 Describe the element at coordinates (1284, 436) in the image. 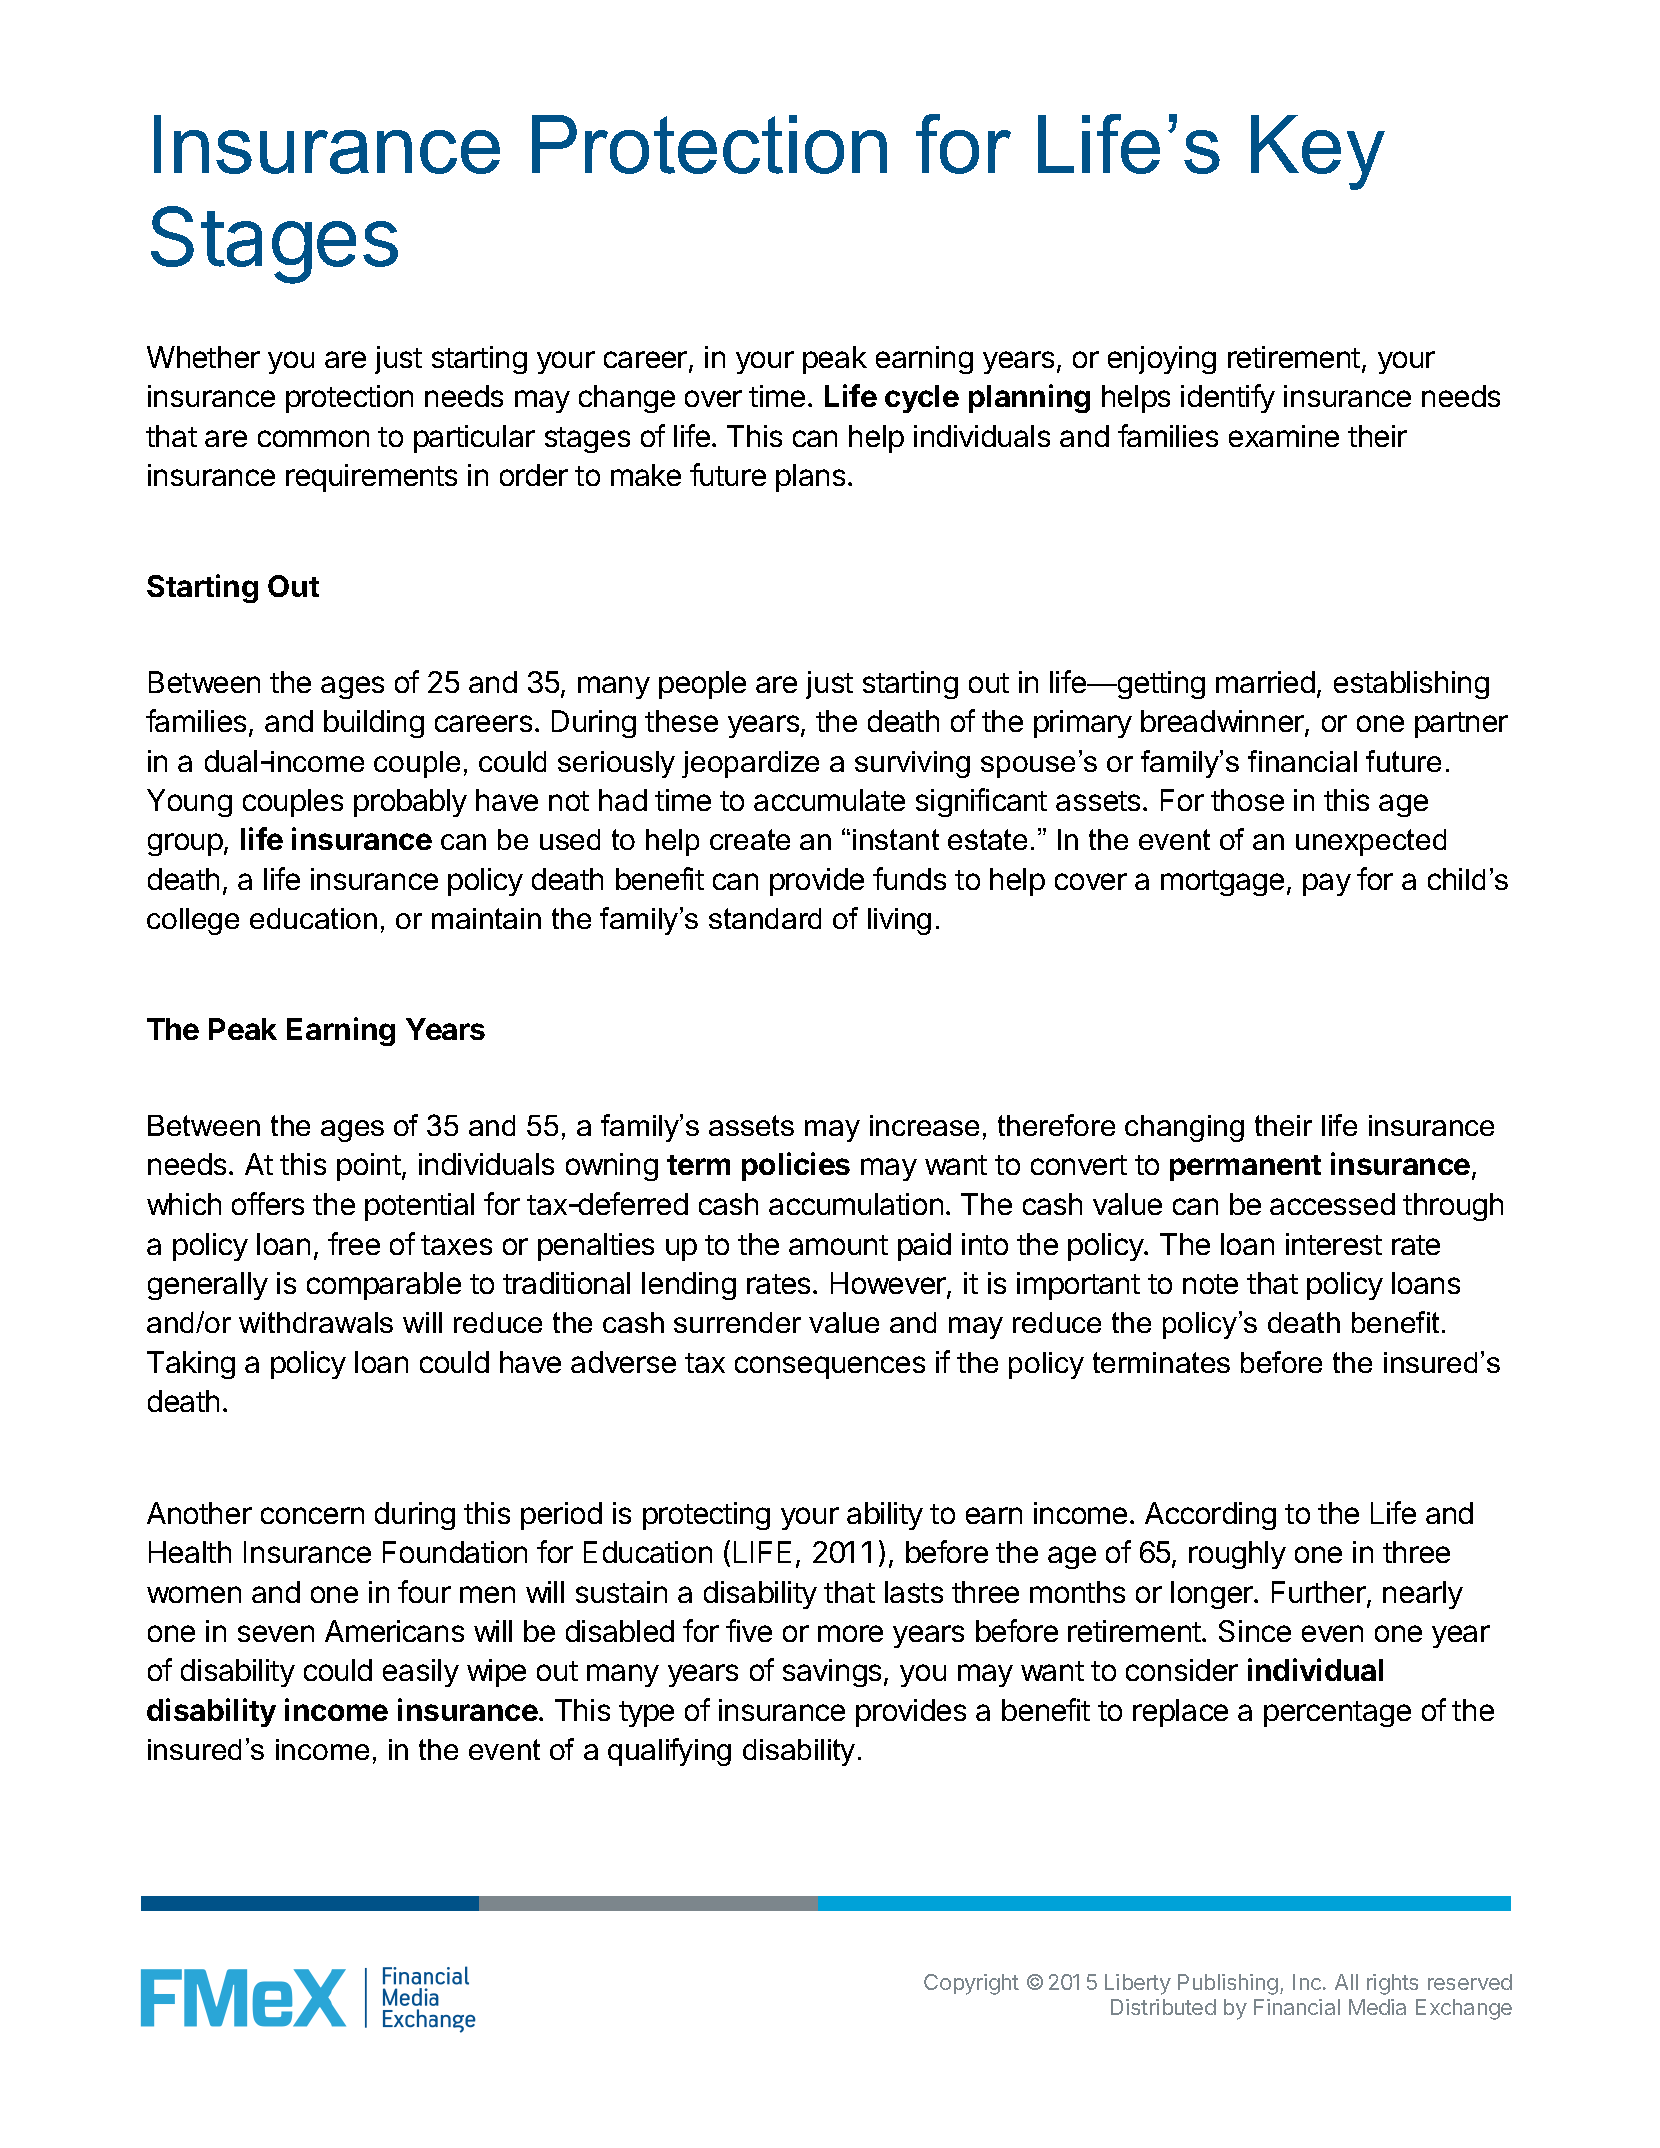

I see `examine` at that location.
